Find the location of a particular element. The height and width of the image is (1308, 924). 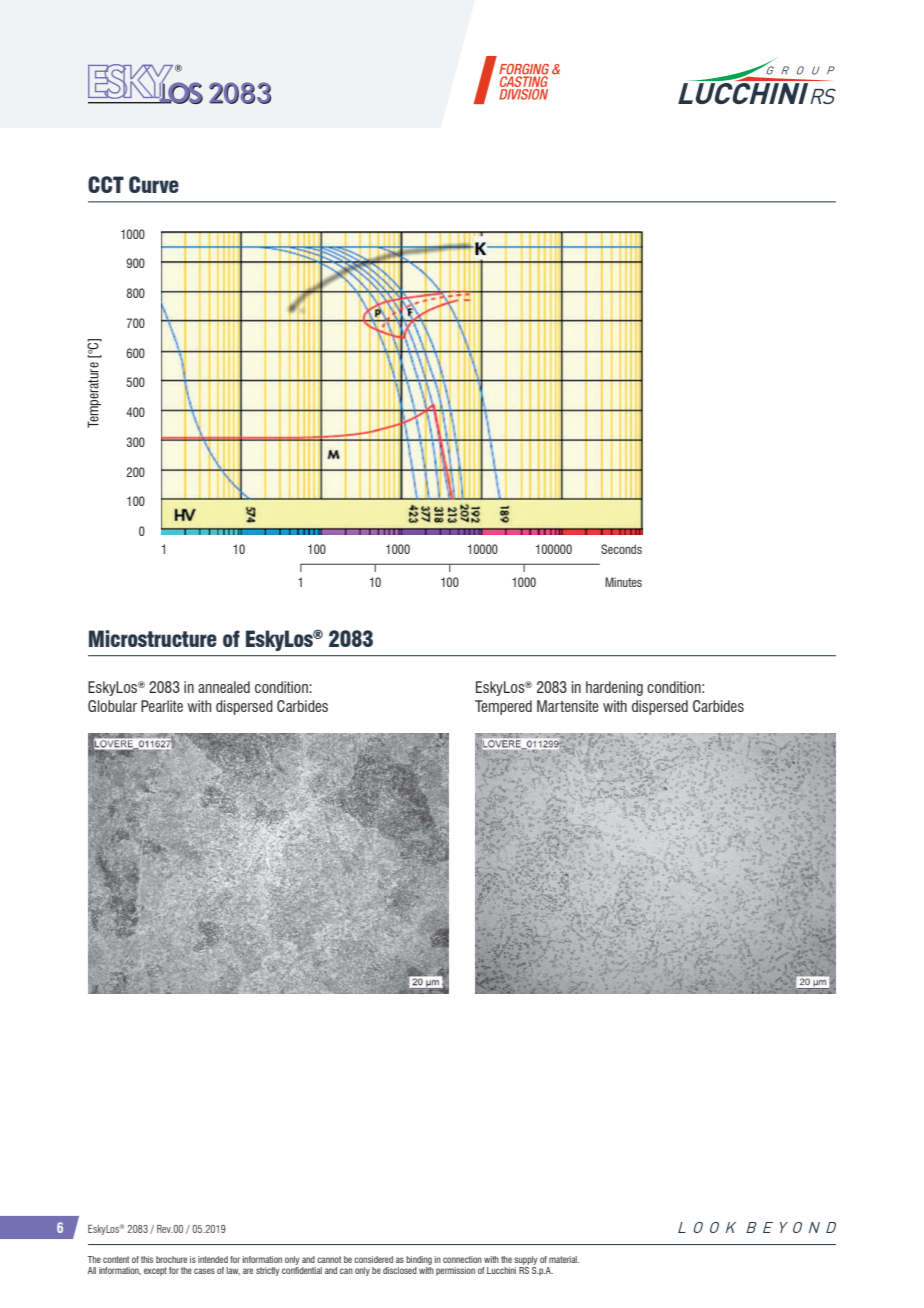

CCT is located at coordinates (106, 184).
